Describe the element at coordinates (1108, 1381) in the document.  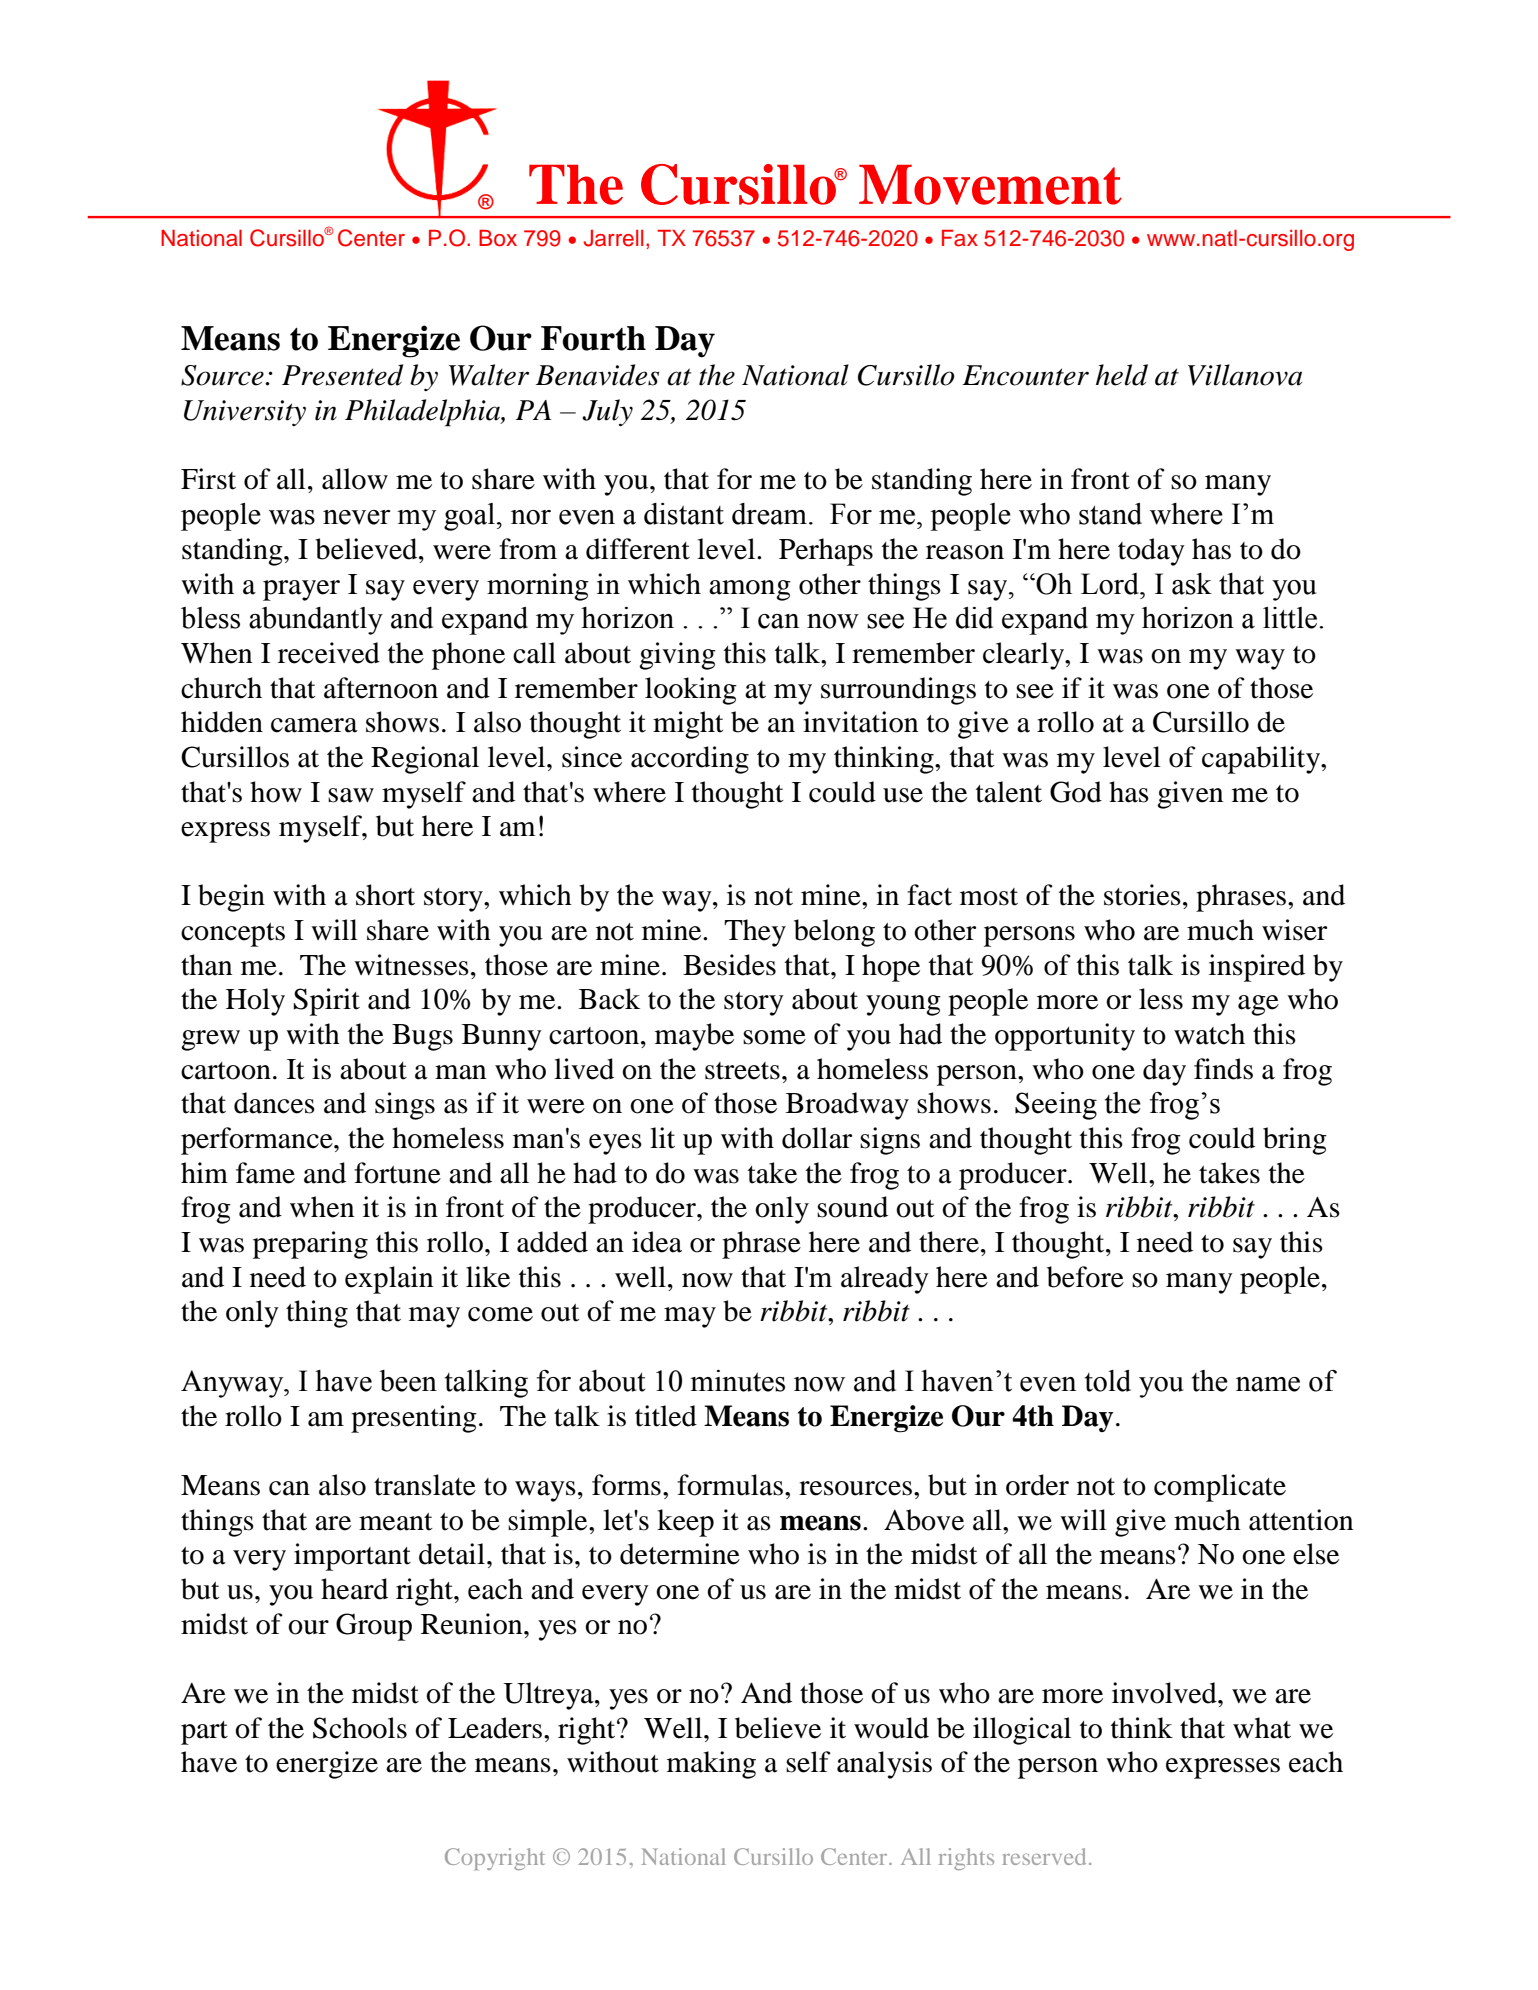
I see `told` at that location.
